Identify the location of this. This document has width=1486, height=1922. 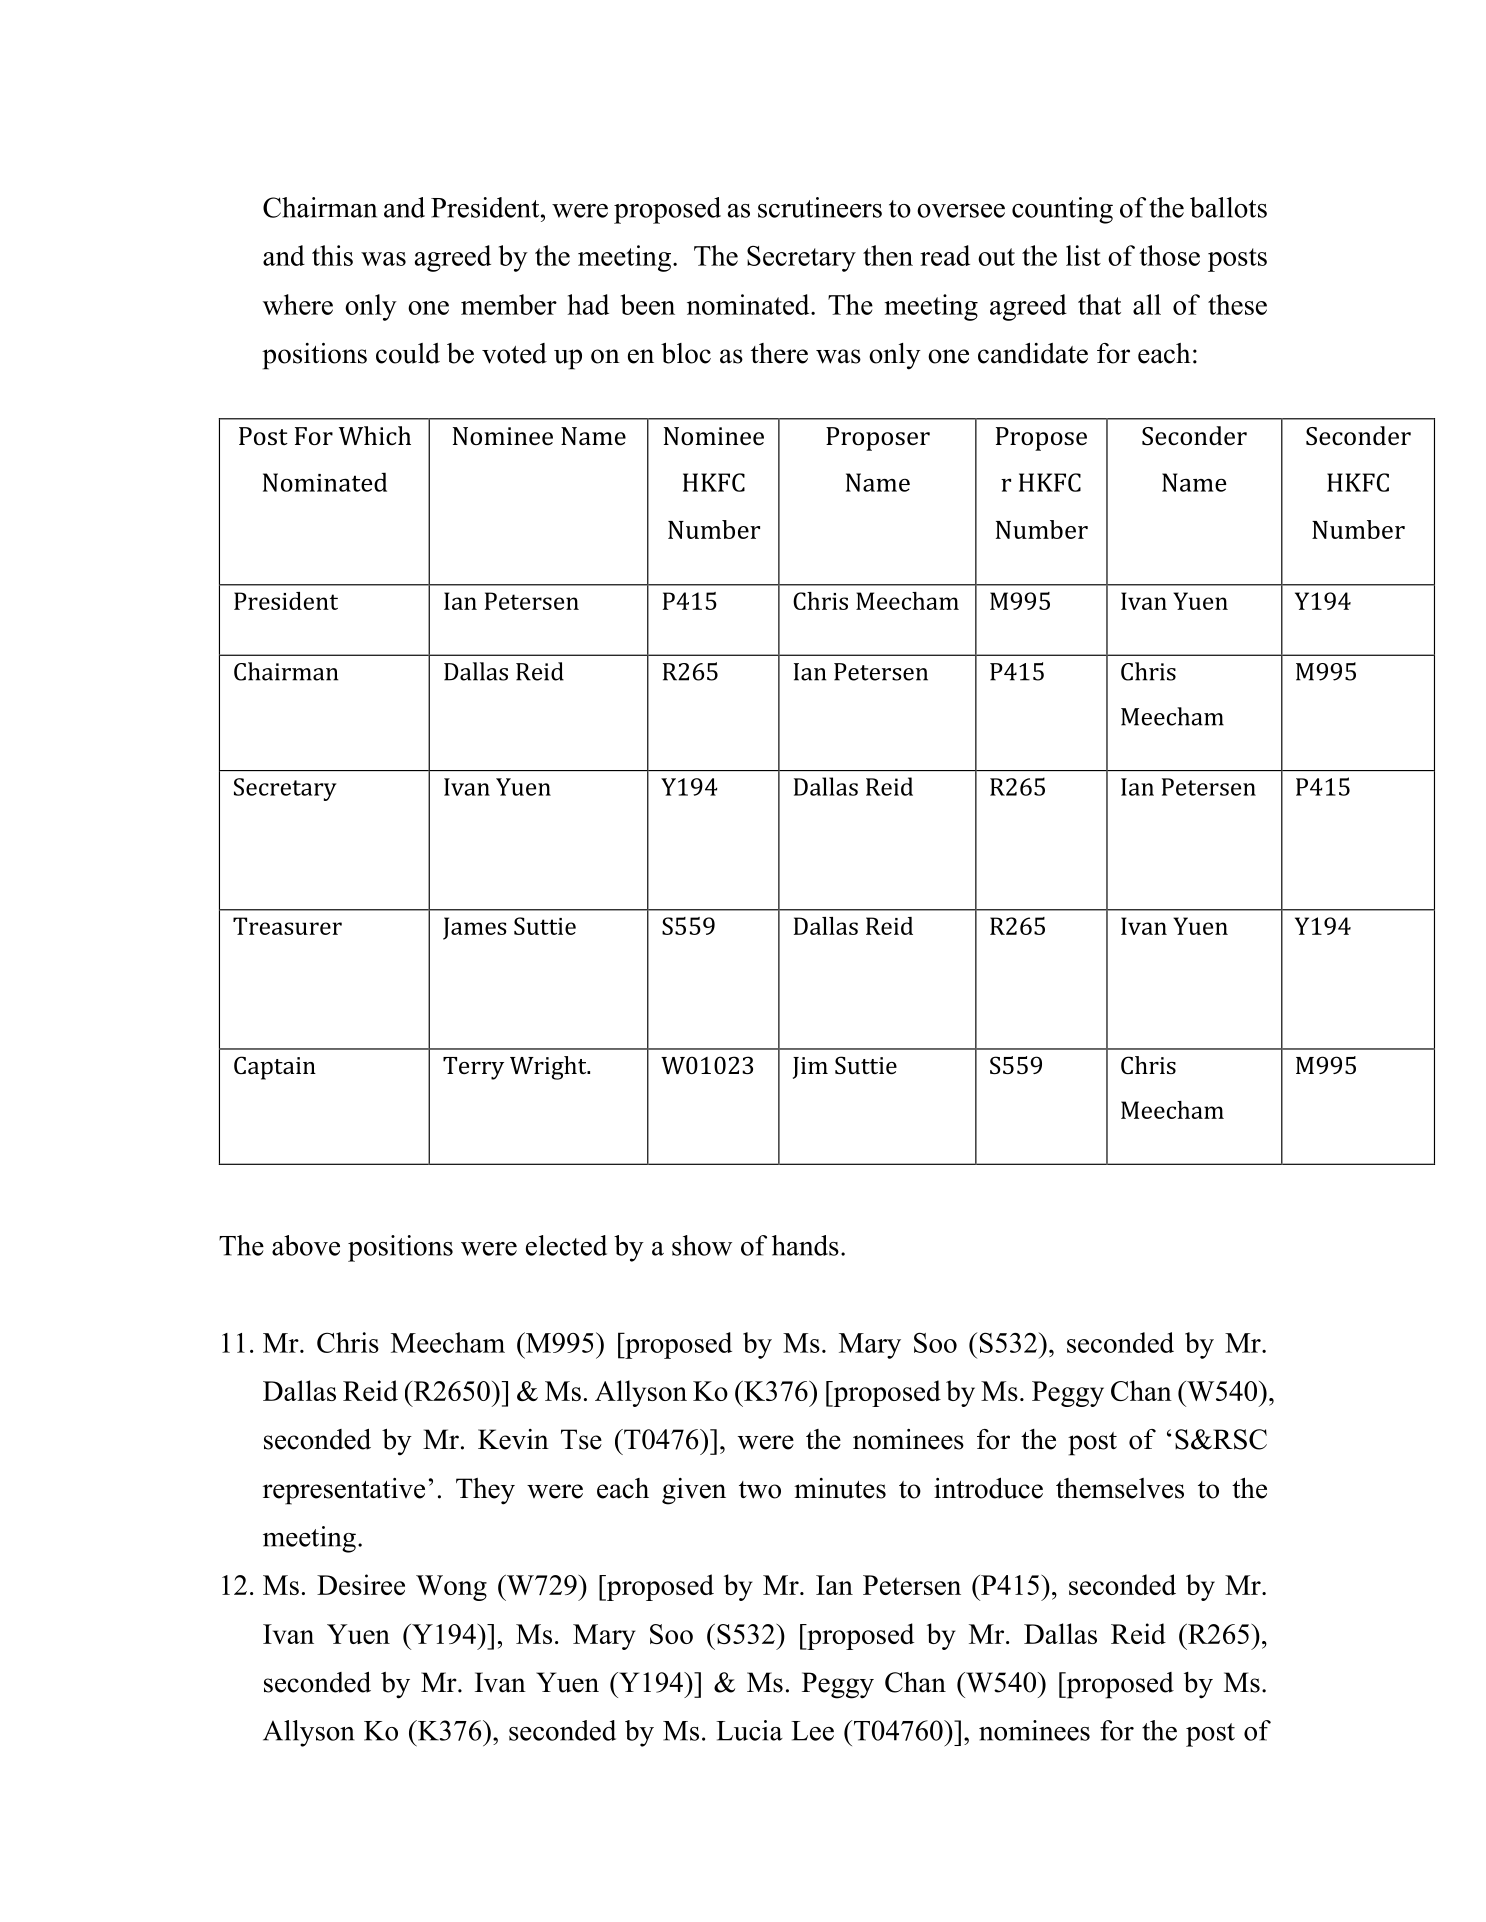
(332, 255).
